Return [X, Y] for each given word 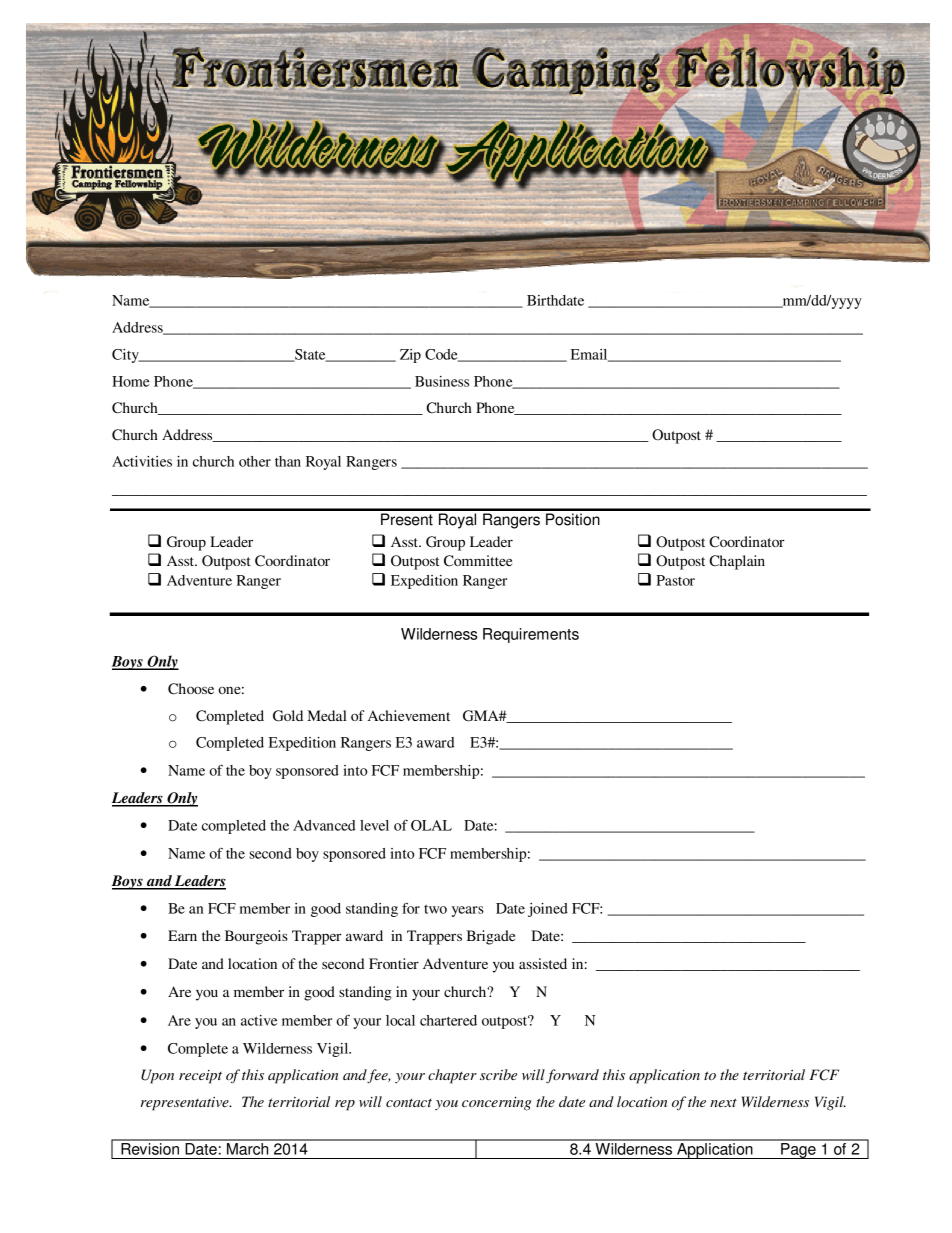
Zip [410, 356]
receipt [200, 1077]
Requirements [531, 635]
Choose [191, 689]
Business [442, 381]
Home [131, 381]
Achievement [409, 715]
